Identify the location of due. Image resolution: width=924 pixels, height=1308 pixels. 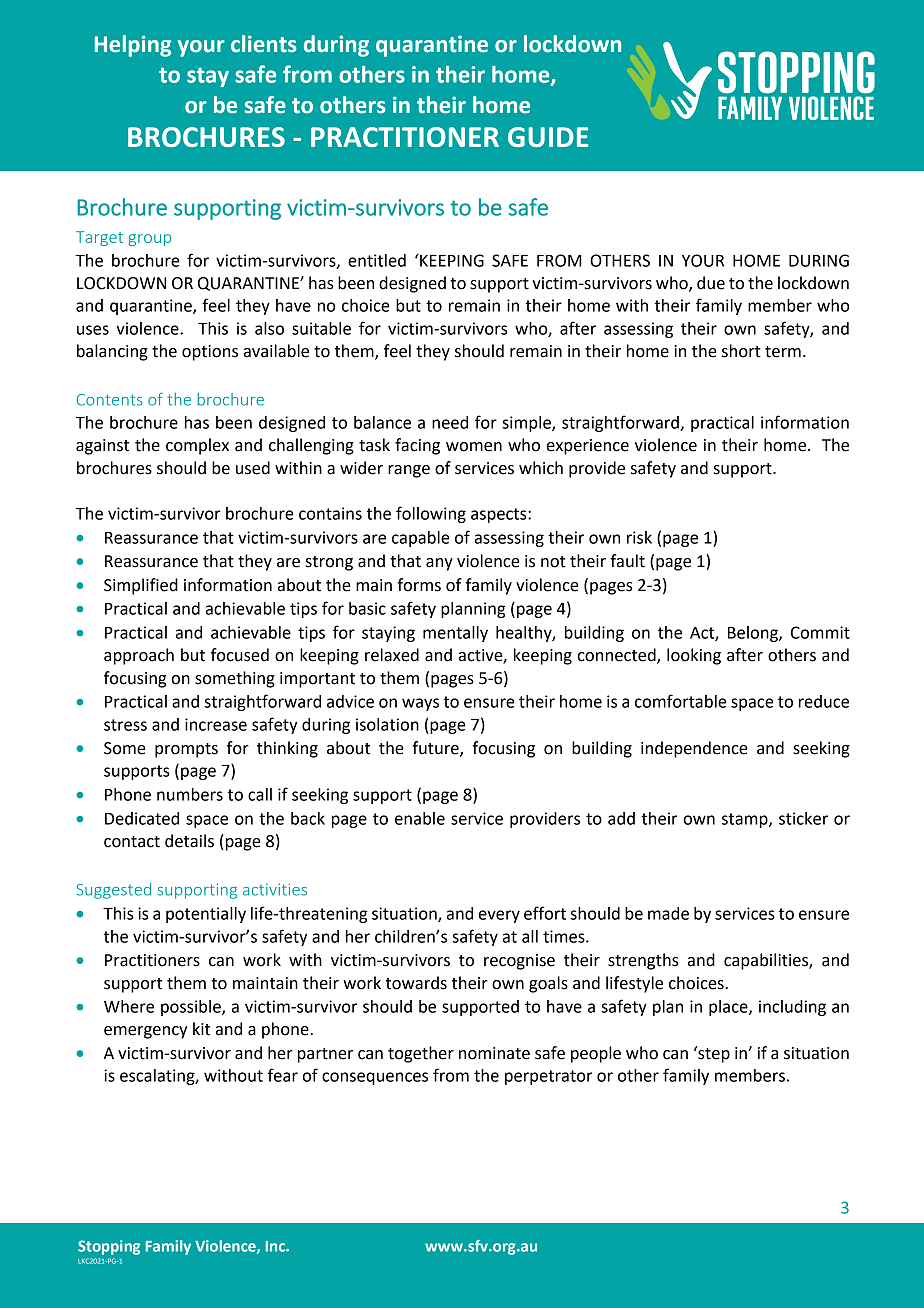
(711, 283).
